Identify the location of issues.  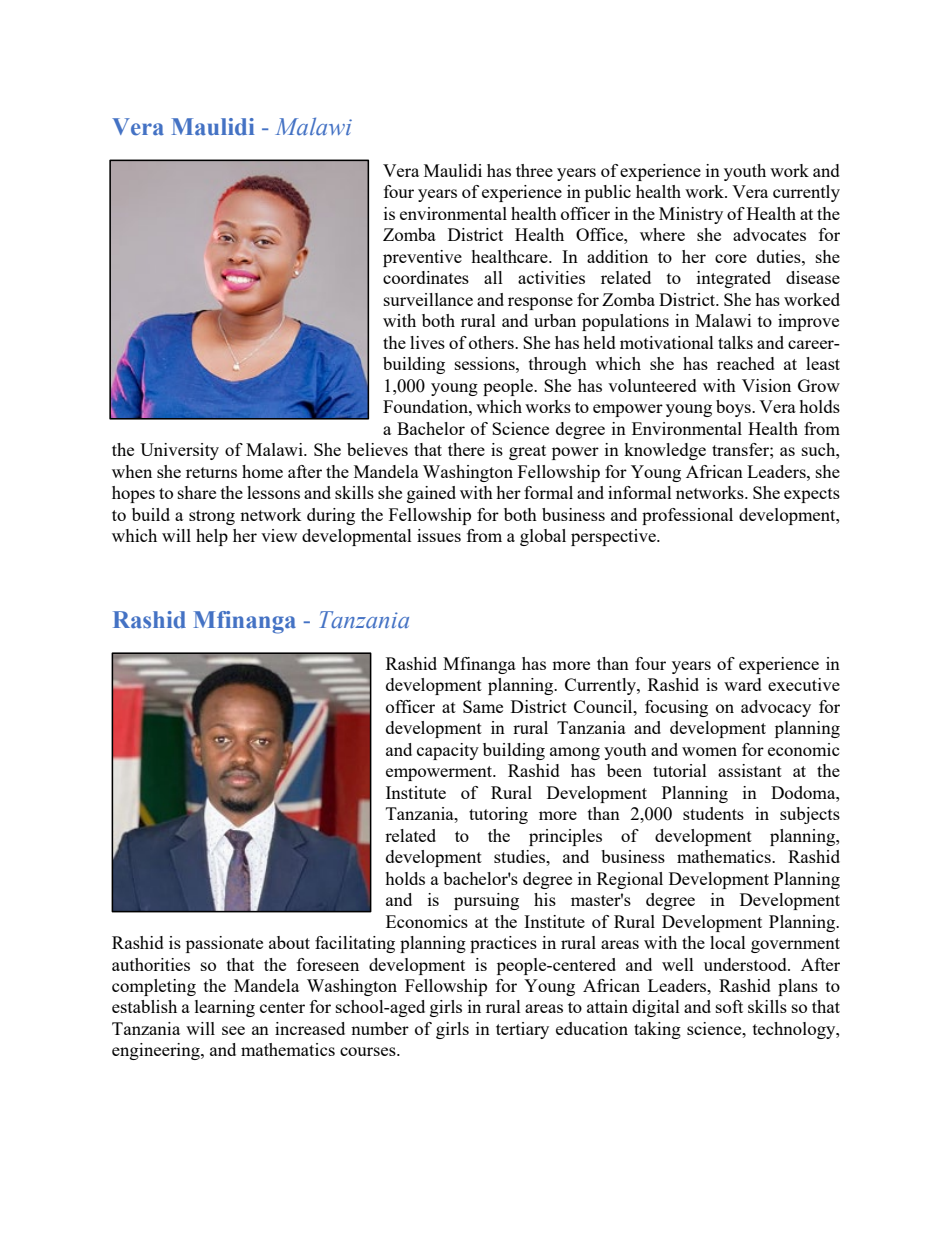
(439, 535).
